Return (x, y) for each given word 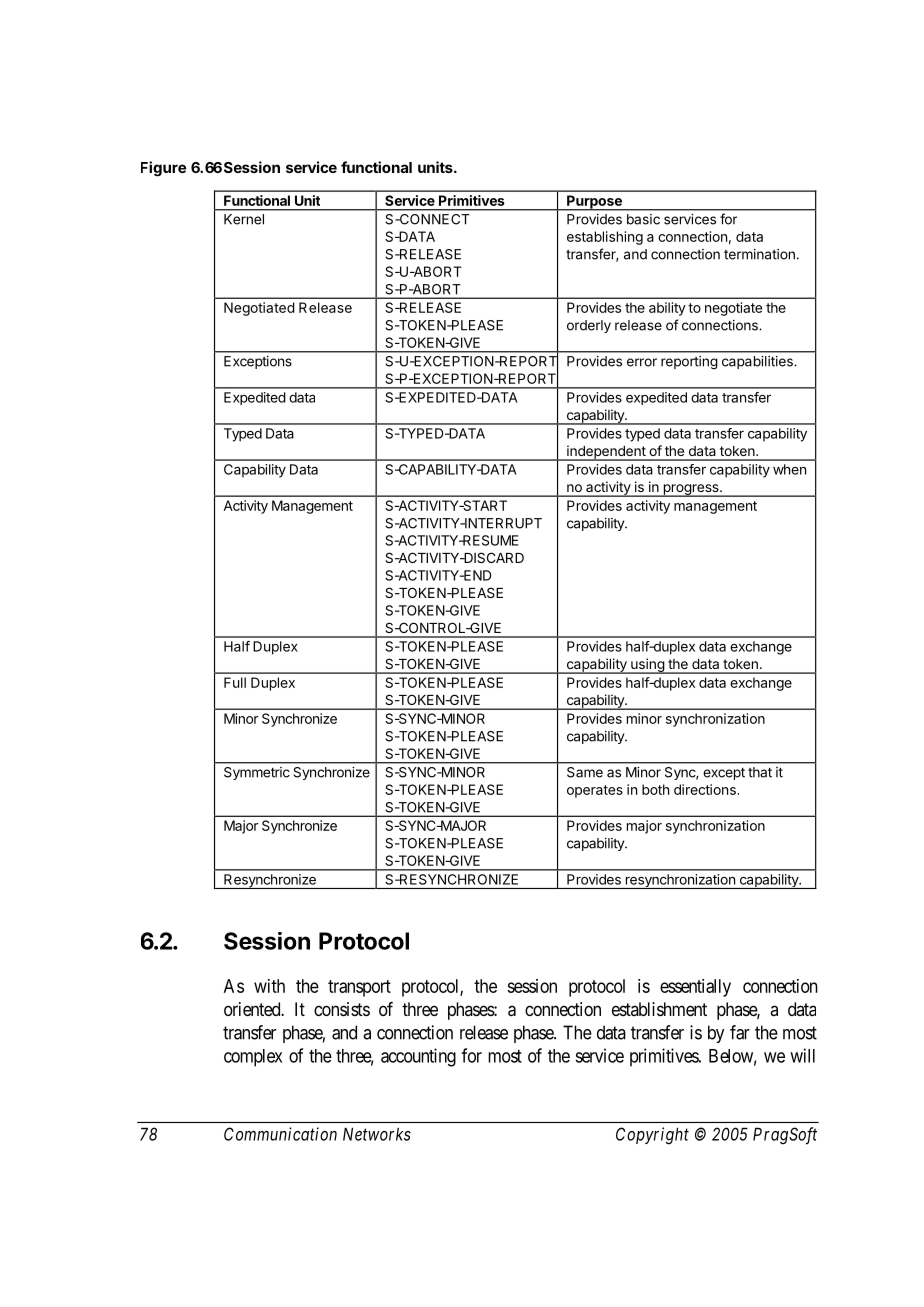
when (789, 469)
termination (759, 254)
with (269, 986)
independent (606, 453)
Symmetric (257, 773)
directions (706, 789)
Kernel (244, 219)
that (760, 772)
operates (595, 791)
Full (235, 682)
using (647, 666)
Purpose (594, 203)
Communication (280, 1134)
